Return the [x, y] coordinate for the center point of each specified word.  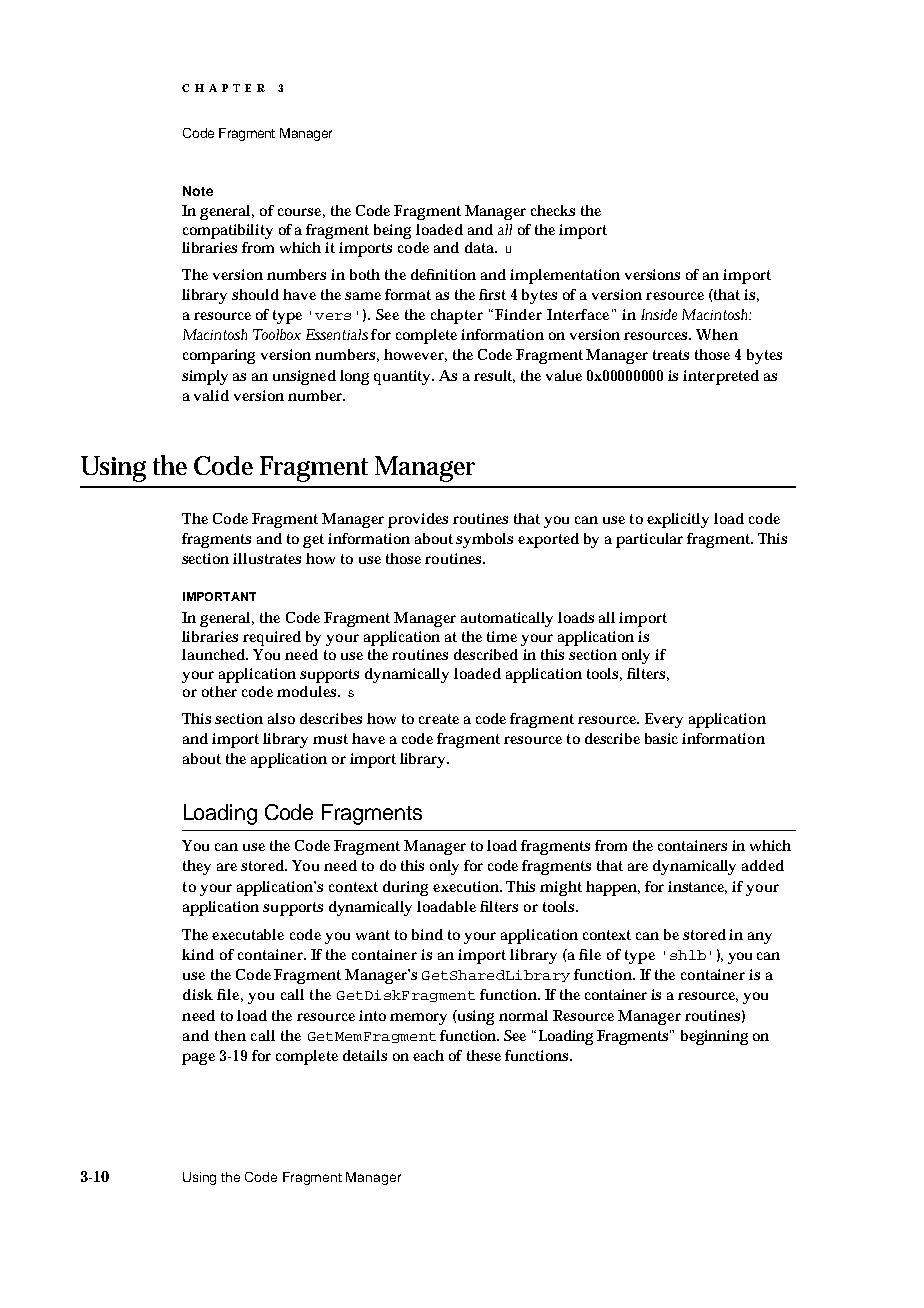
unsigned [304, 377]
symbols [484, 540]
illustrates [267, 558]
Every [664, 720]
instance [697, 887]
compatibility [228, 231]
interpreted [721, 377]
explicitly [678, 520]
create [439, 719]
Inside [659, 314]
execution [467, 886]
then [230, 1035]
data [481, 247]
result [494, 376]
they [197, 867]
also [281, 718]
